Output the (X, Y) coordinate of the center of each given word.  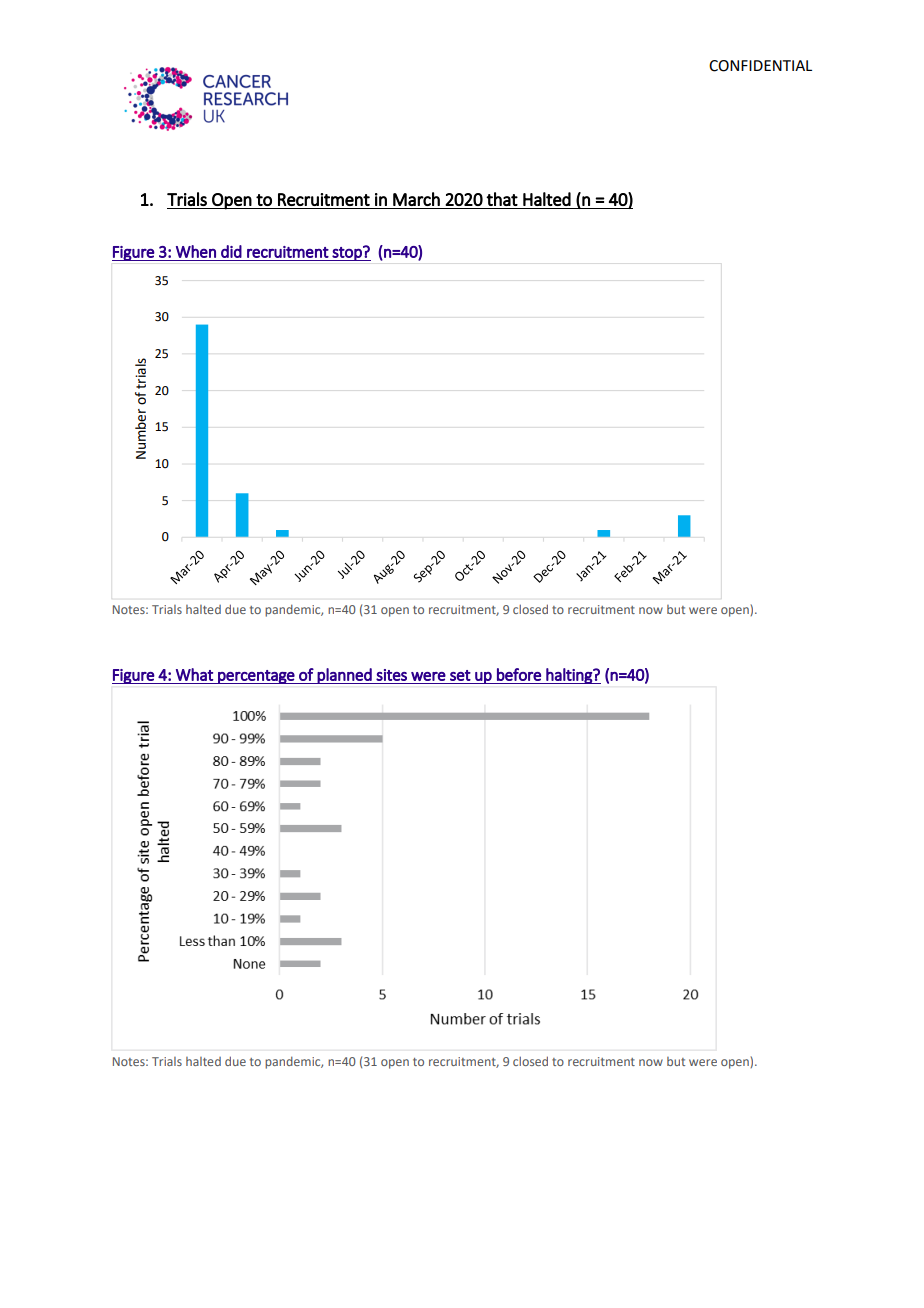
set (460, 675)
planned (345, 676)
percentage (256, 677)
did (231, 251)
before (519, 674)
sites (391, 675)
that (502, 199)
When (196, 251)
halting (569, 676)
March (416, 199)
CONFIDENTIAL (760, 66)
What (194, 674)
